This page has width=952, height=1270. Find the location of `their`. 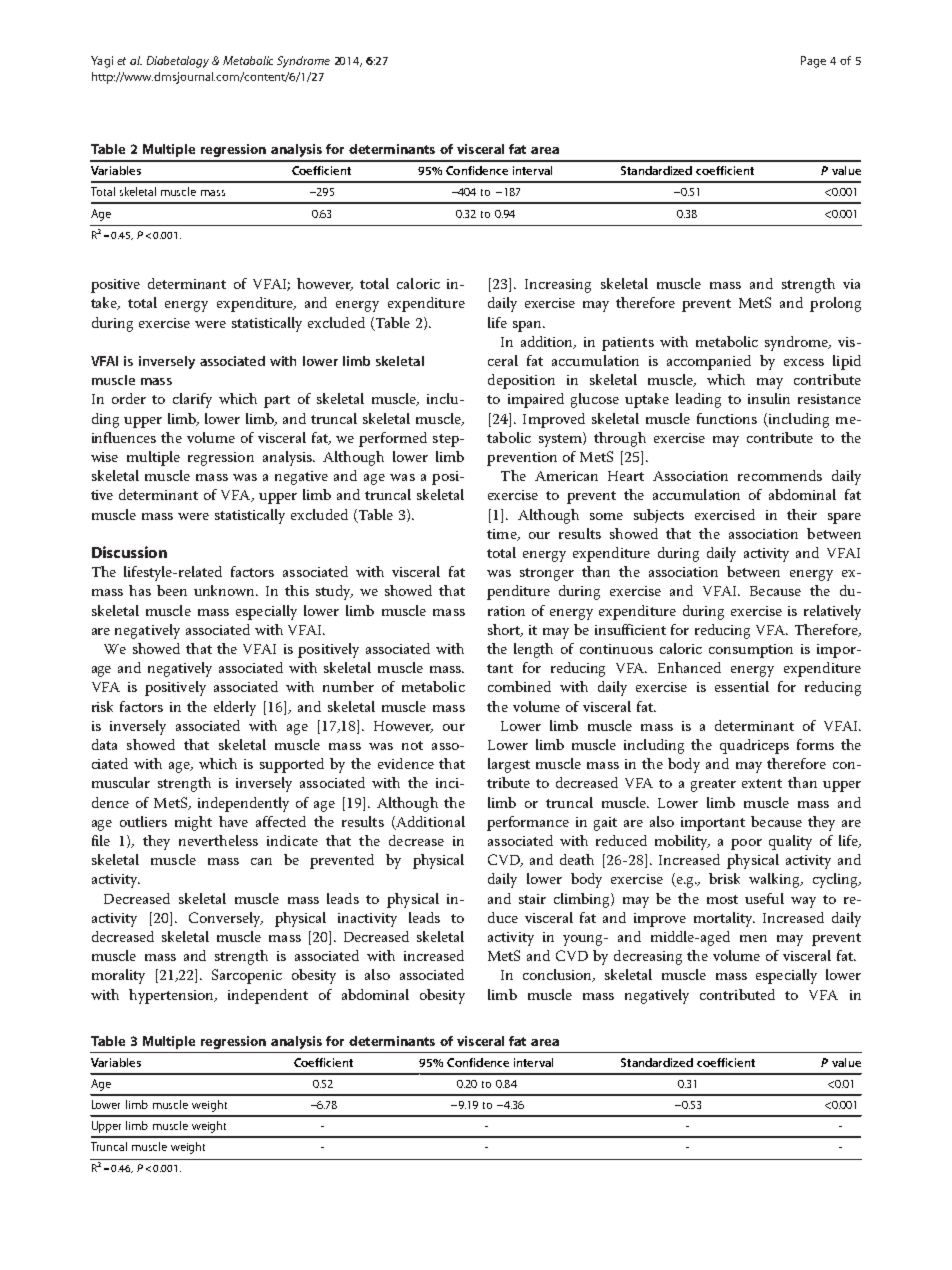

their is located at coordinates (802, 514).
